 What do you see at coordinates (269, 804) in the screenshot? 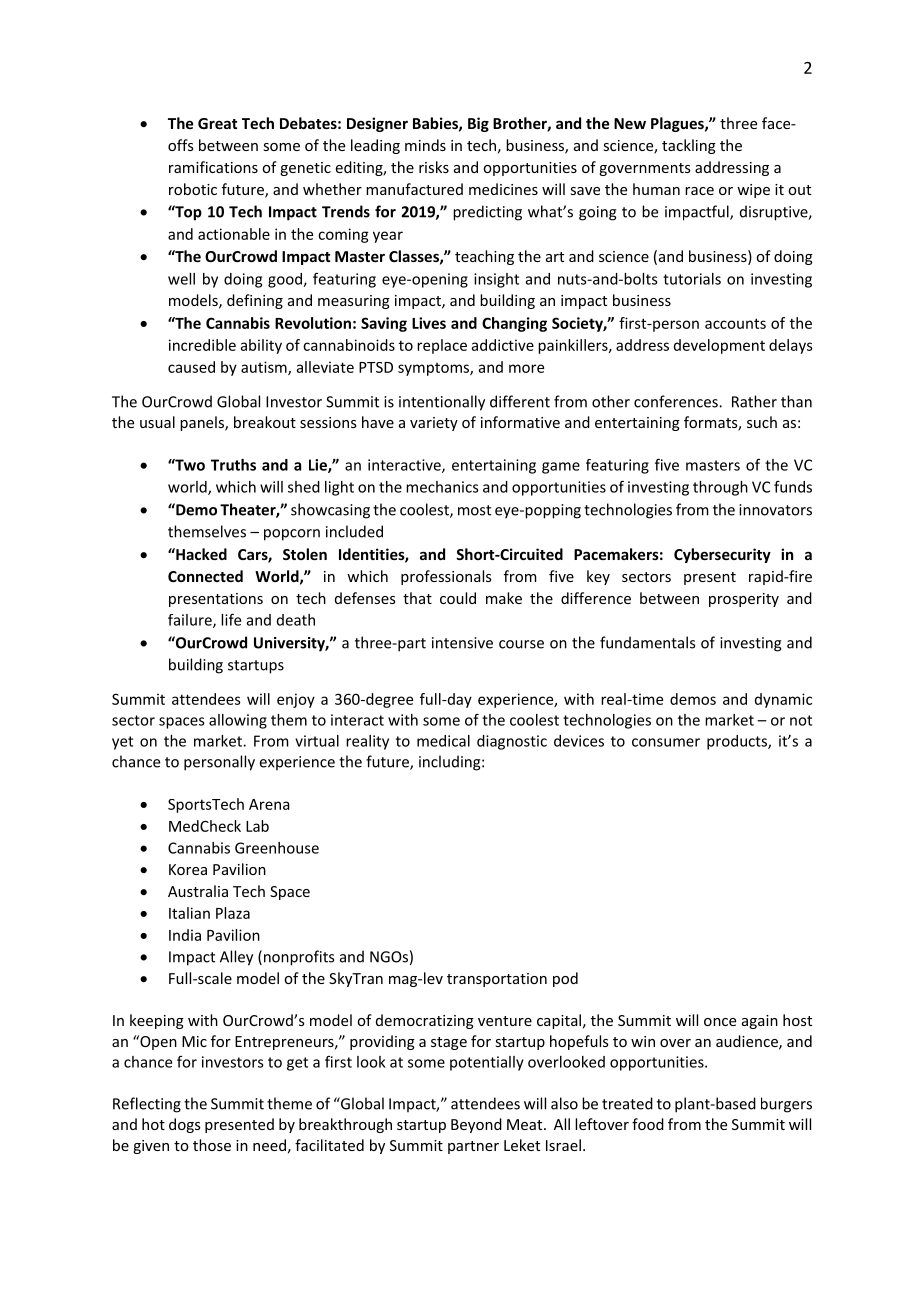
I see `Arena` at bounding box center [269, 804].
